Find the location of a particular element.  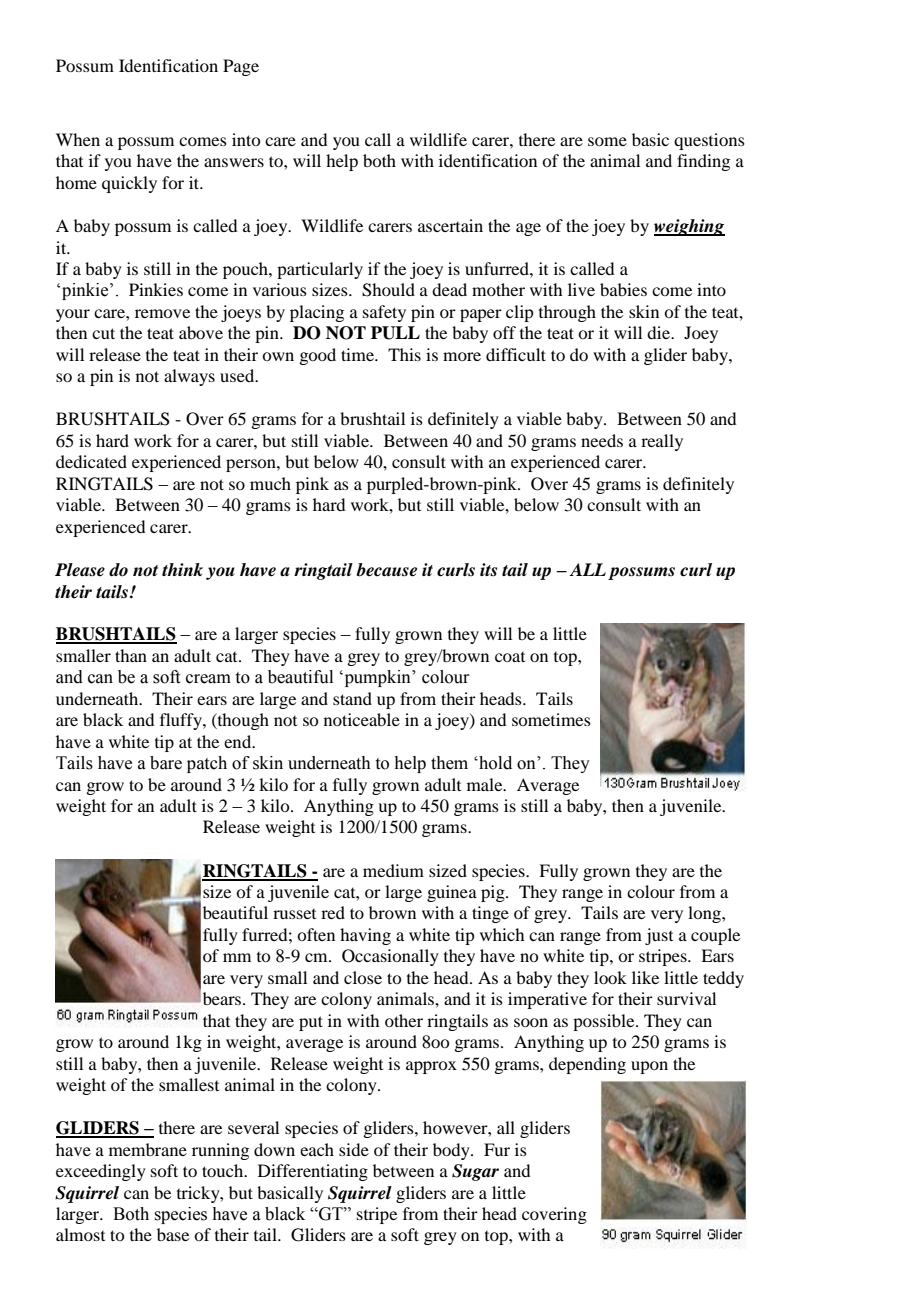

bare is located at coordinates (166, 763).
